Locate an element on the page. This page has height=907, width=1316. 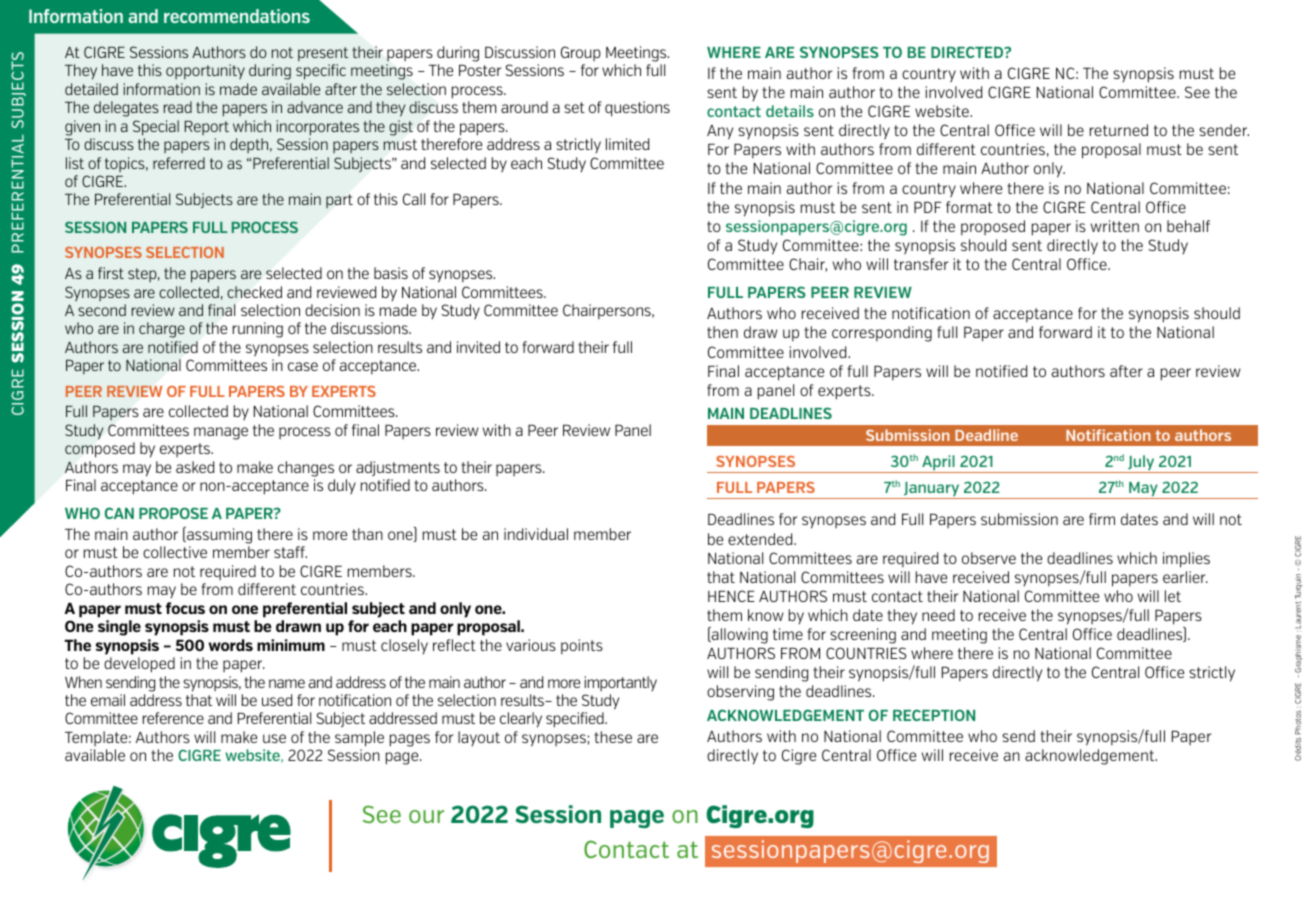
then is located at coordinates (722, 332).
